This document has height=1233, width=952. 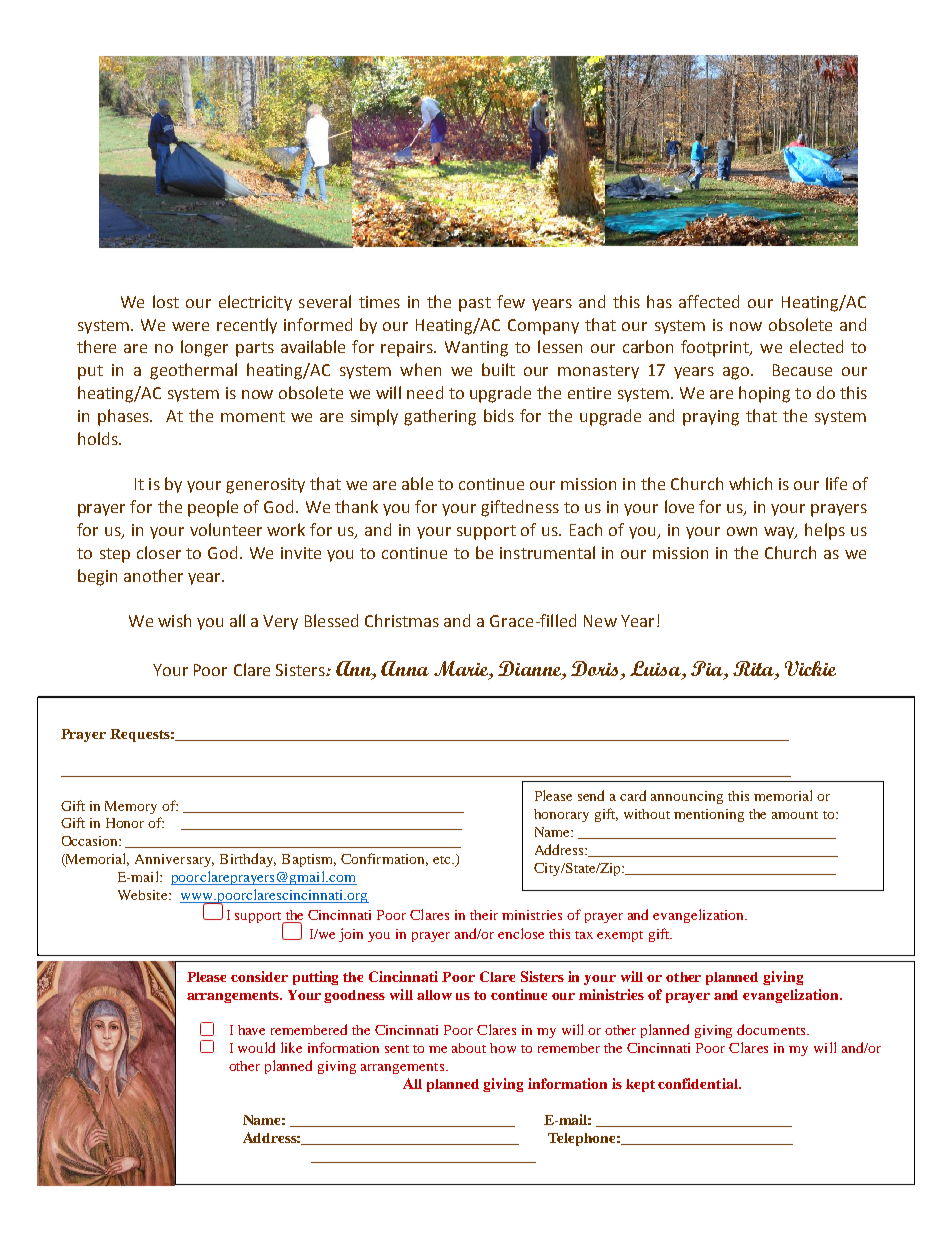 I want to click on closer, so click(x=159, y=552).
